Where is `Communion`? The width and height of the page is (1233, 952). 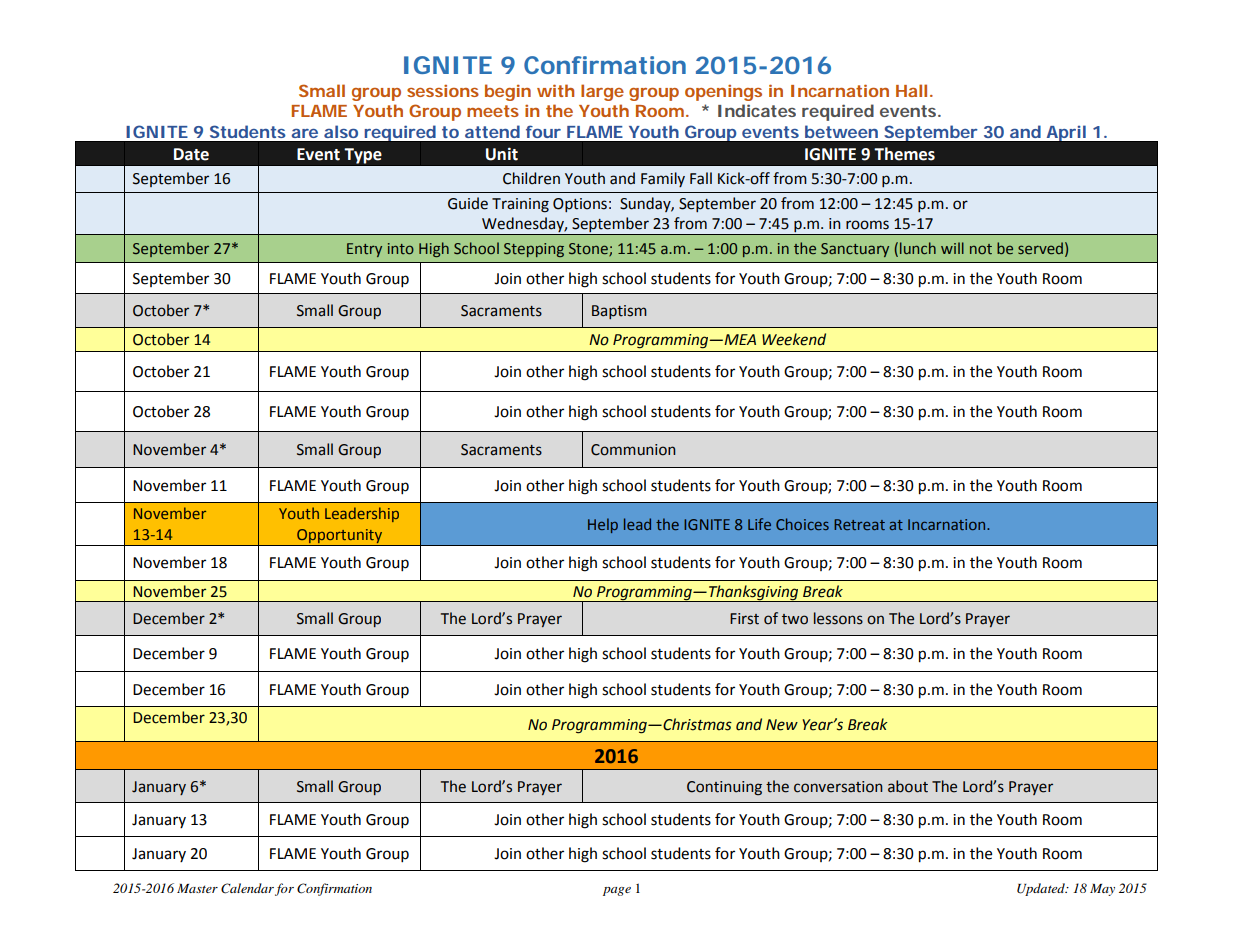
Communion is located at coordinates (633, 450).
